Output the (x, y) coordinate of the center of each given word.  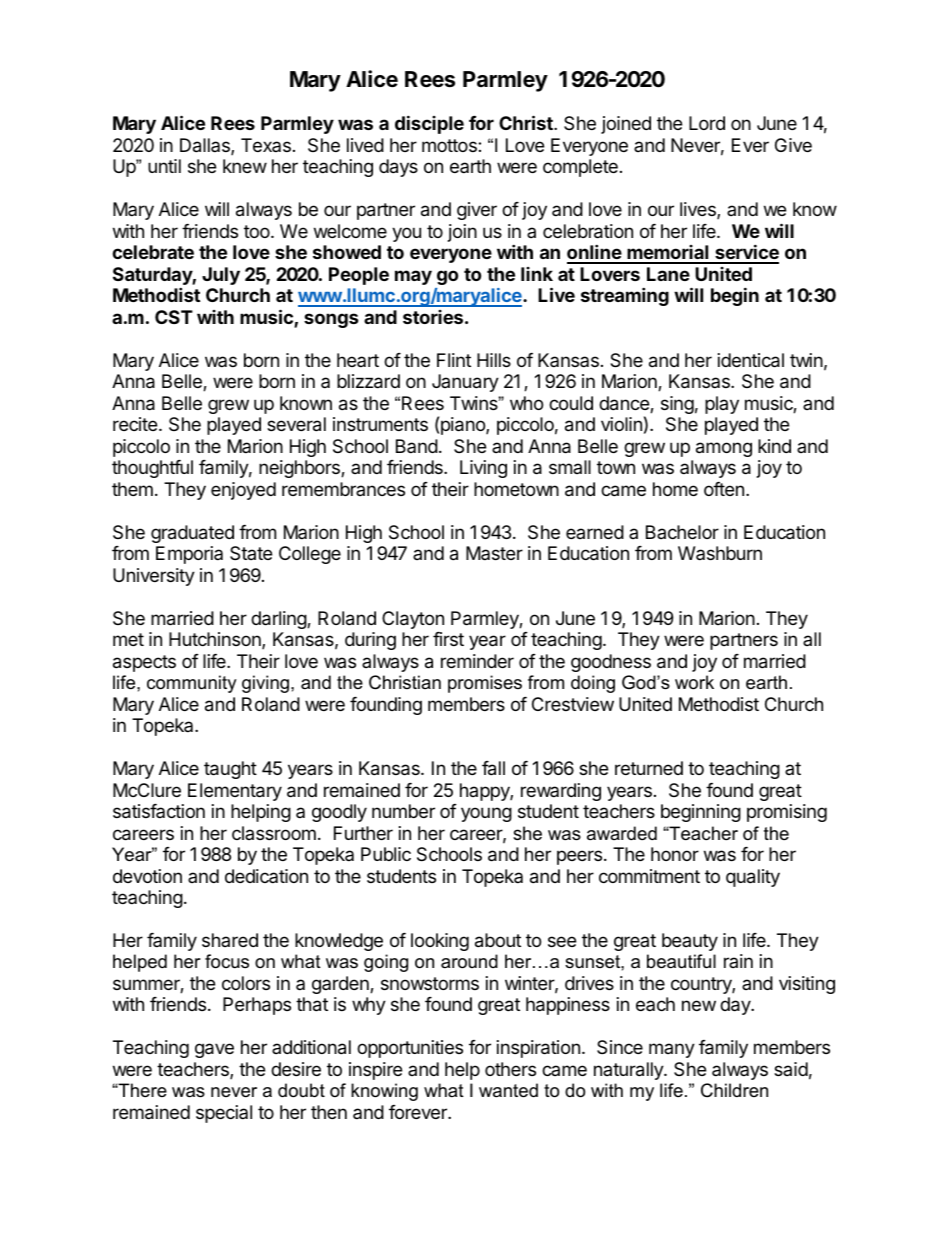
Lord (707, 123)
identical (751, 360)
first (448, 639)
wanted (508, 1090)
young (486, 814)
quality (753, 878)
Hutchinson (216, 640)
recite (135, 424)
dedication (266, 876)
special (224, 1114)
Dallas (206, 146)
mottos (450, 145)
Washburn (720, 553)
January (465, 383)
